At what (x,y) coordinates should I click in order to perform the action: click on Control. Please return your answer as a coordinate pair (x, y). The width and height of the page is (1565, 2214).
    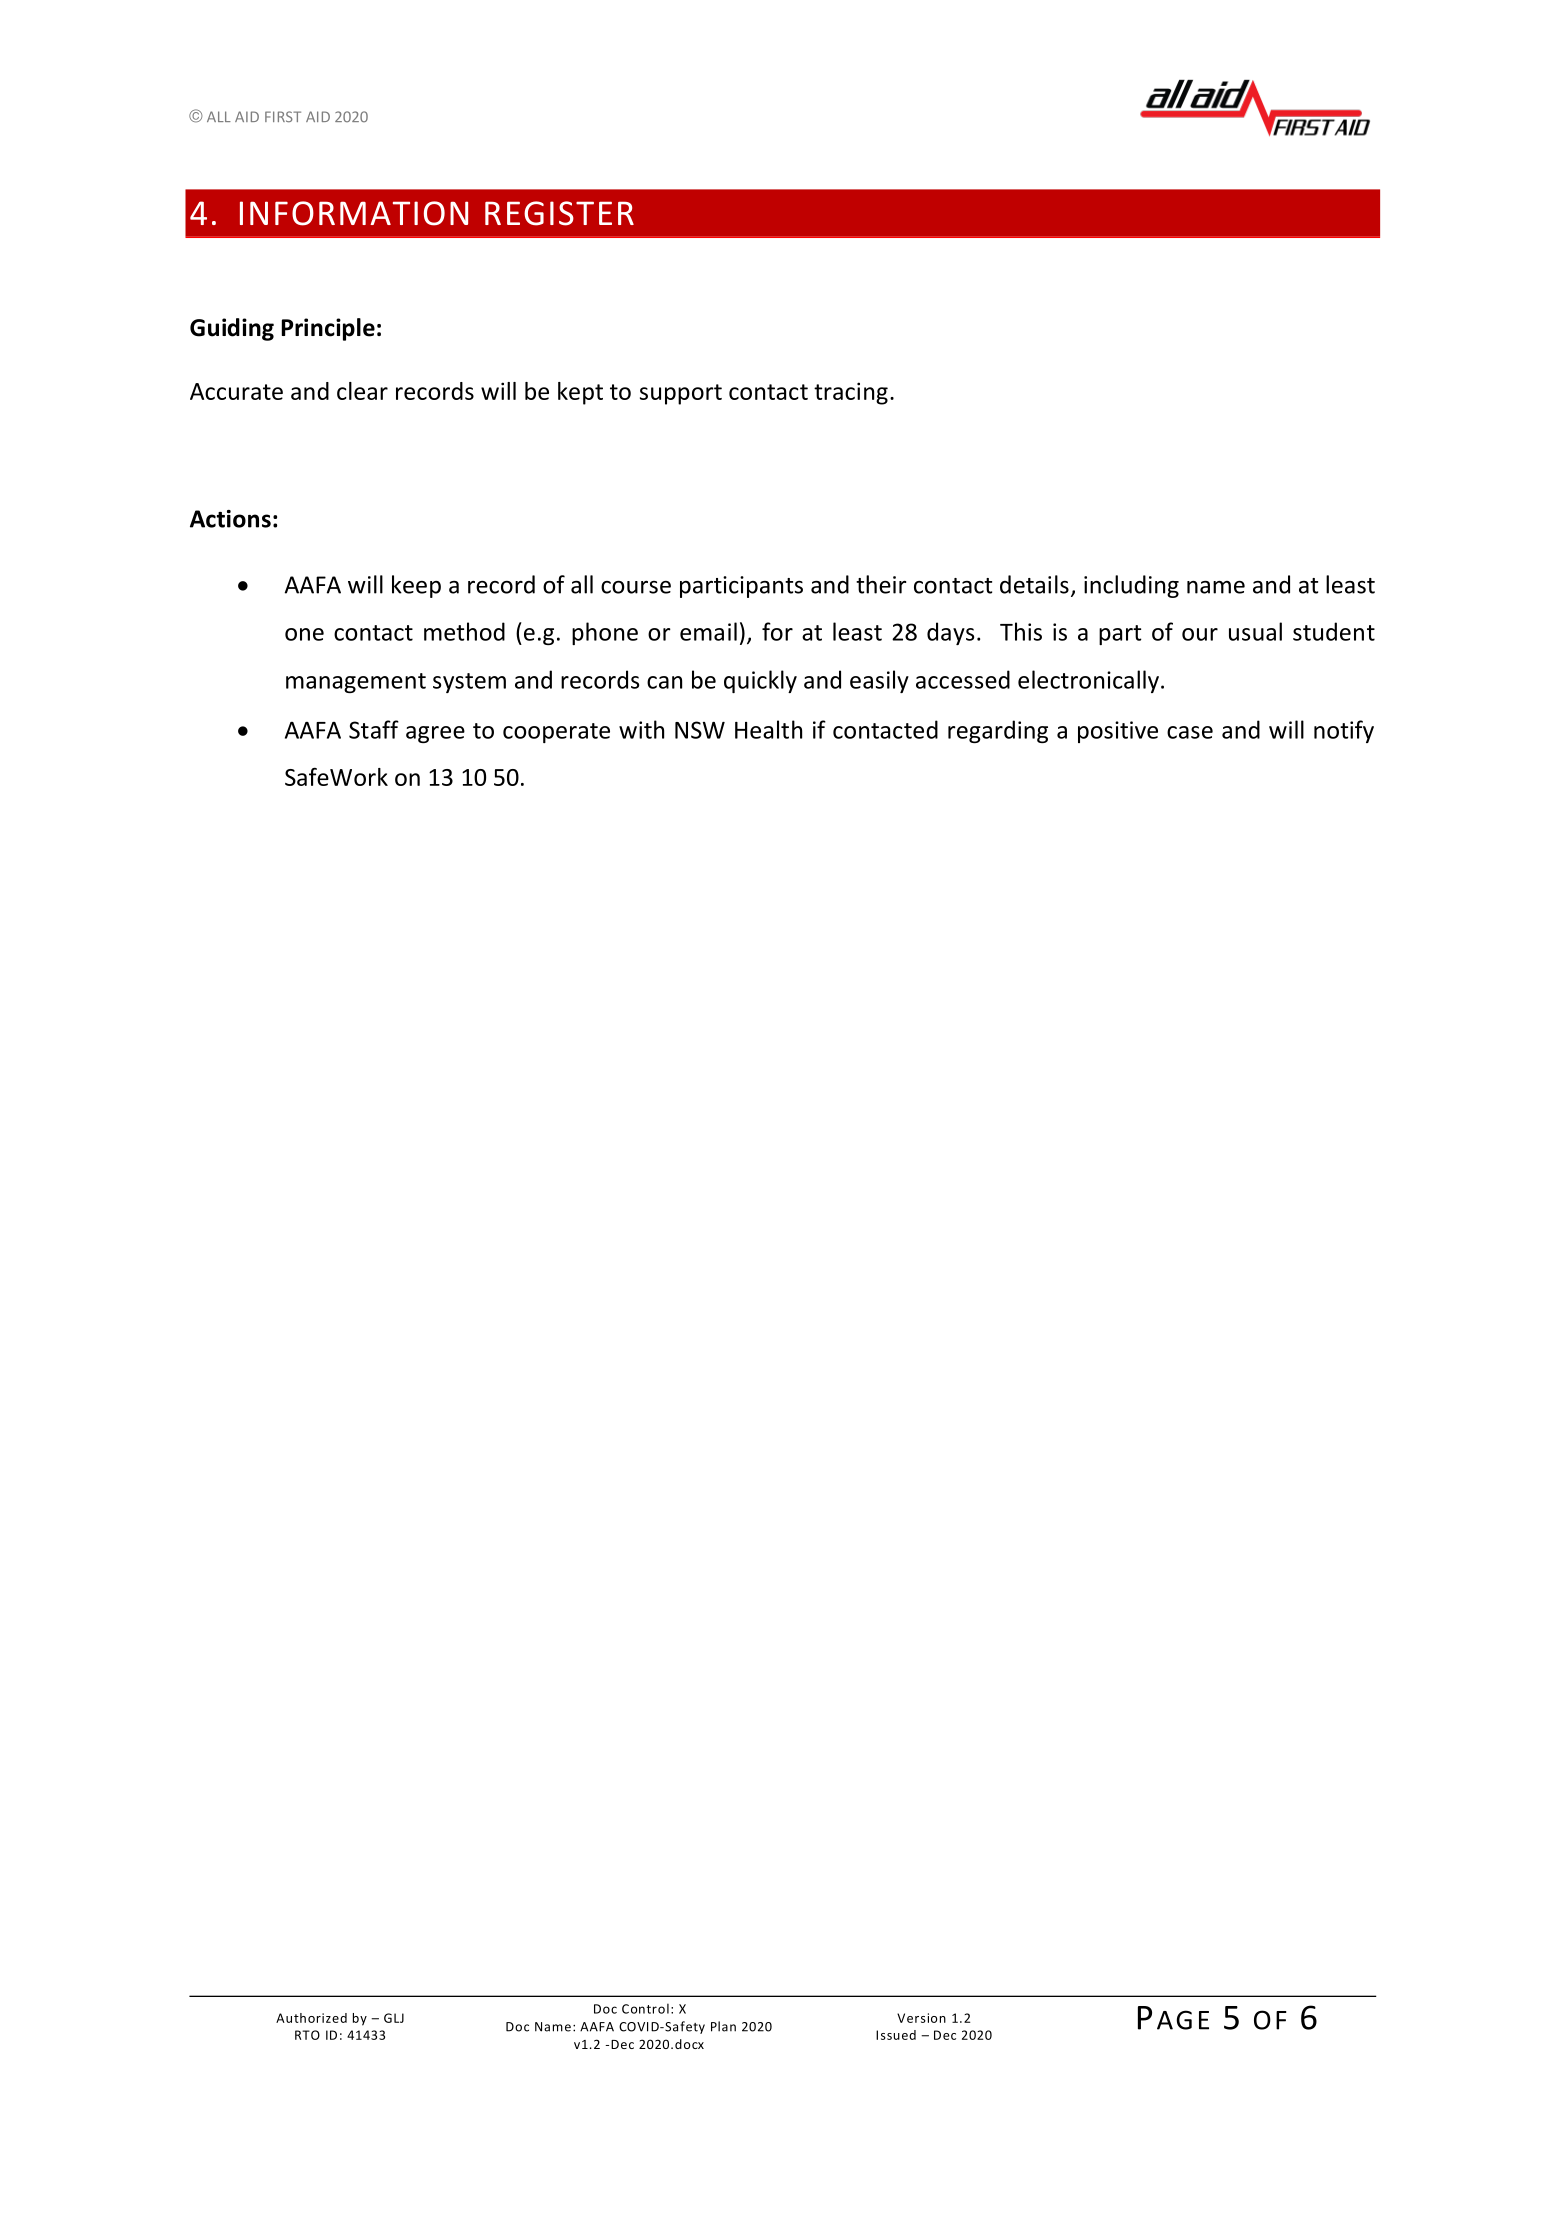
    Looking at the image, I should click on (645, 2008).
